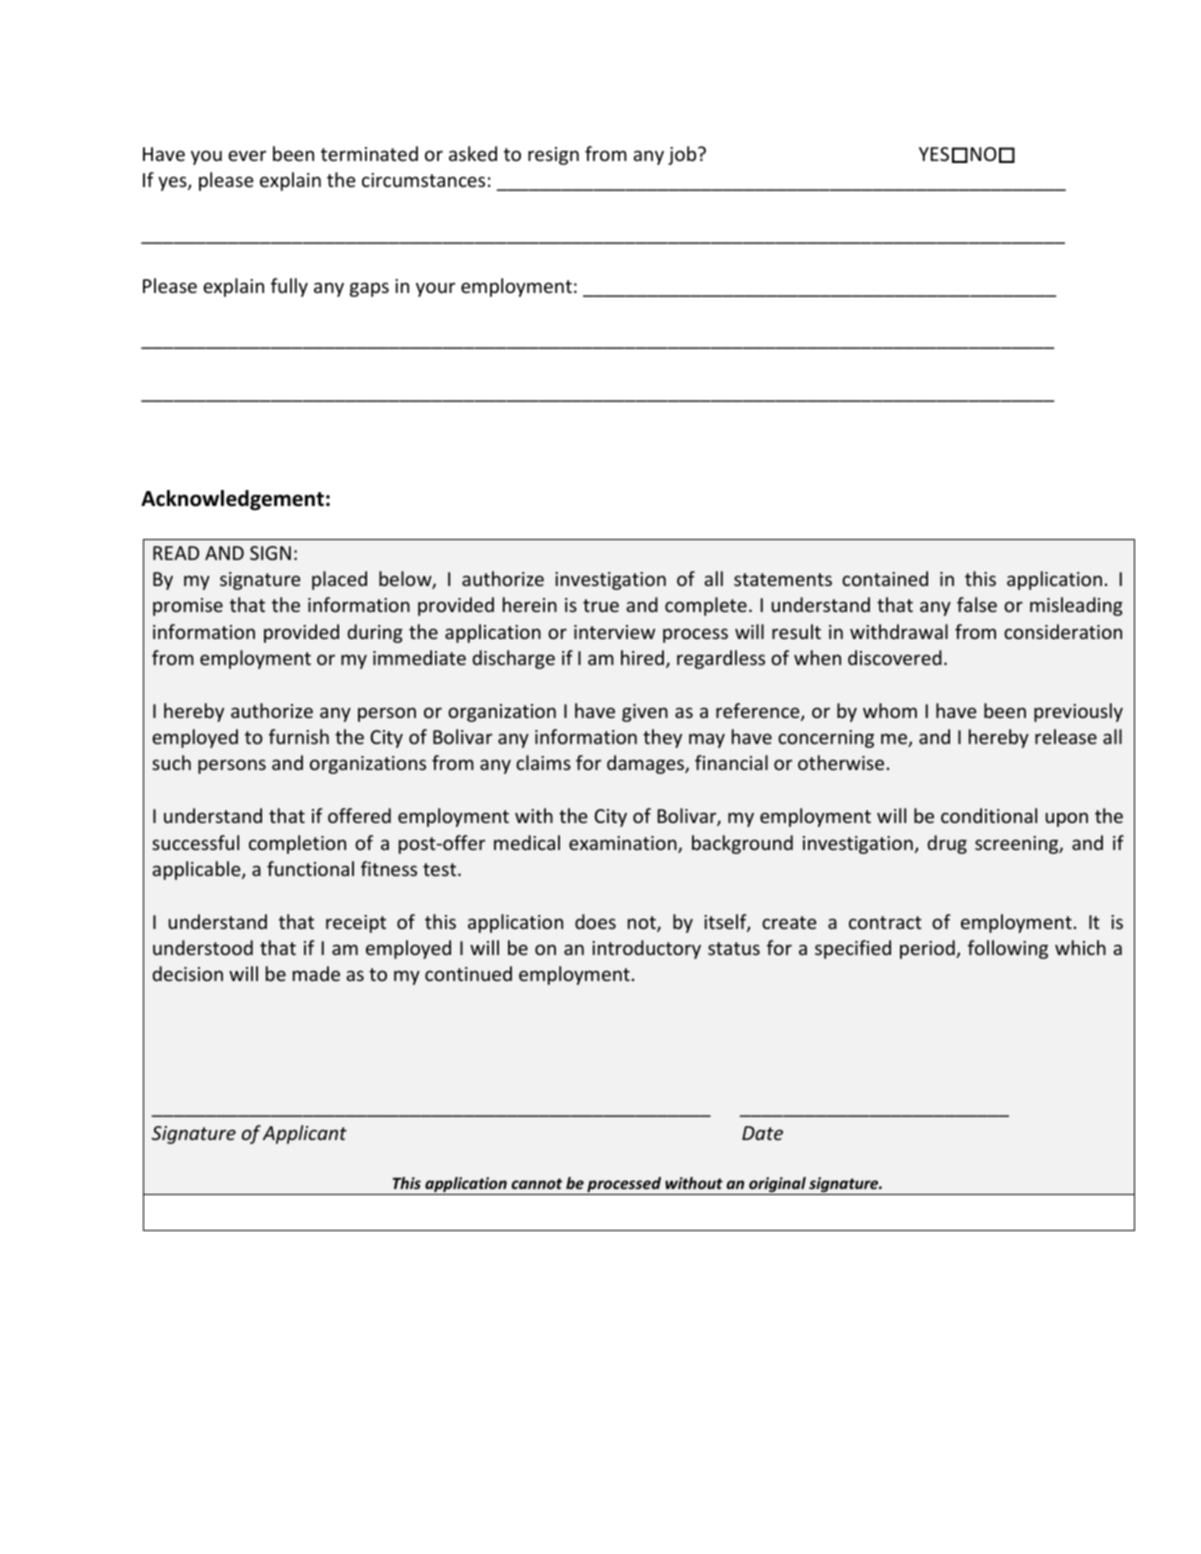  Describe the element at coordinates (595, 921) in the document. I see `does` at that location.
